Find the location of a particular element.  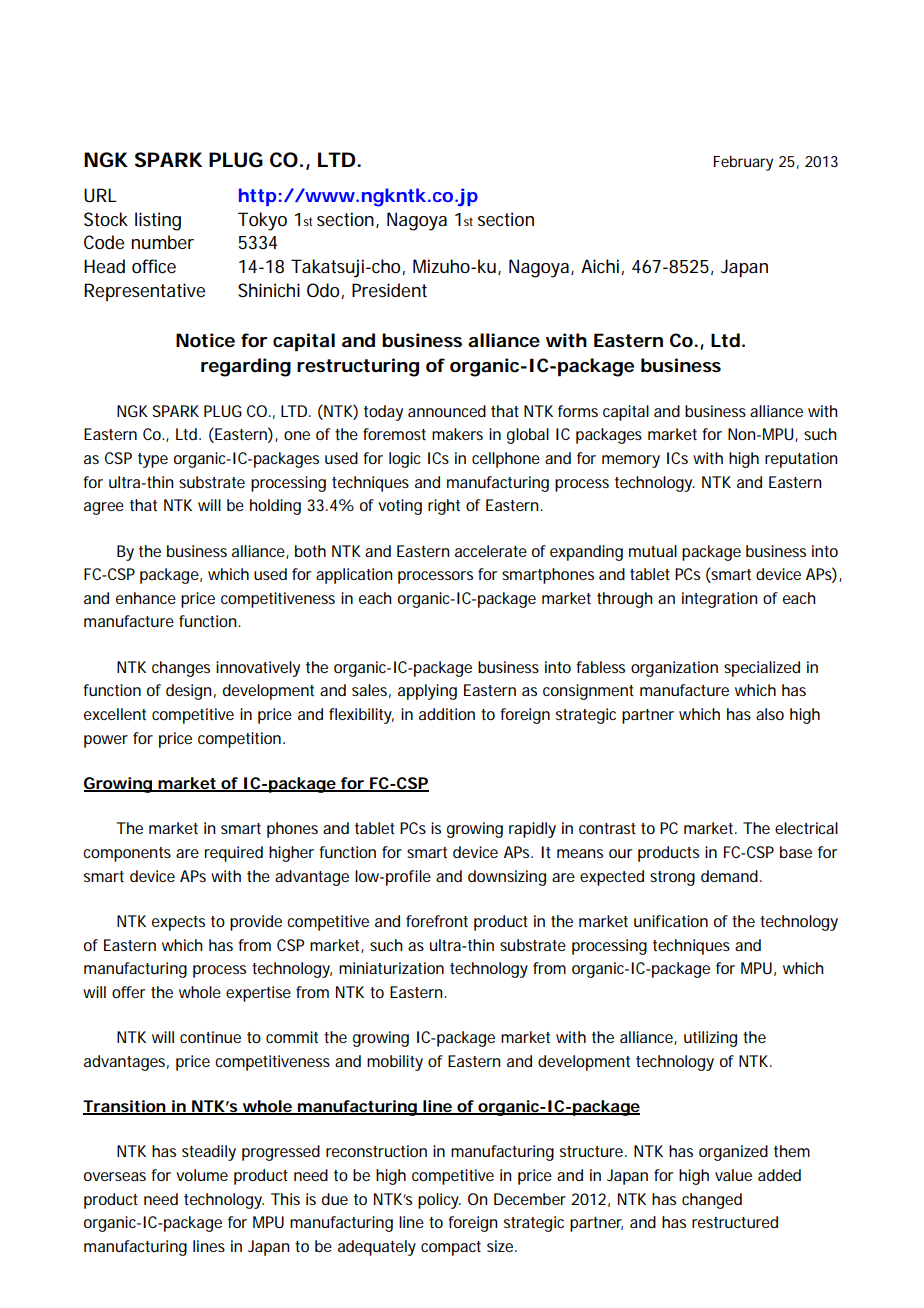

design is located at coordinates (189, 692).
